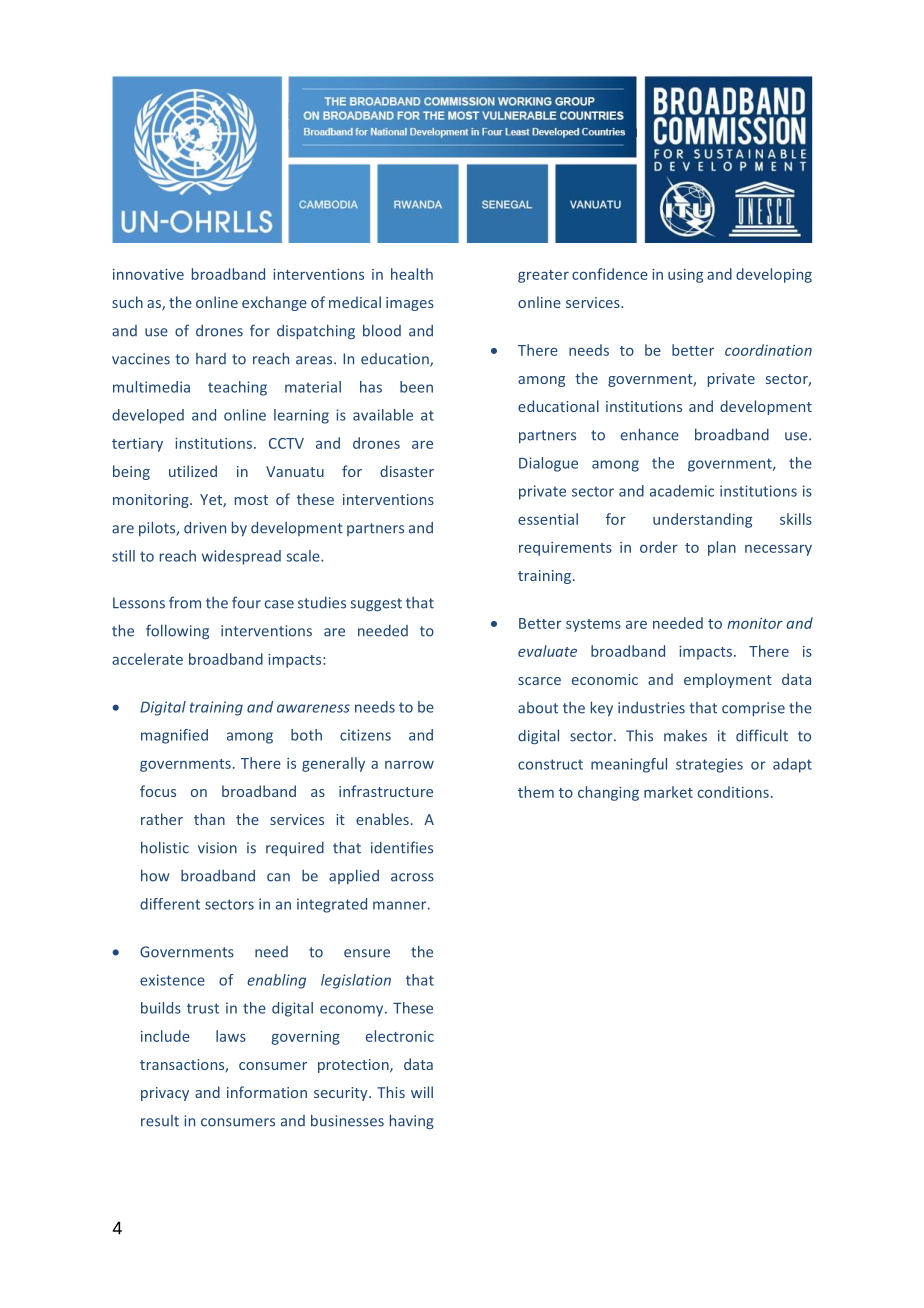 Image resolution: width=924 pixels, height=1308 pixels. Describe the element at coordinates (174, 736) in the page. I see `magnified` at that location.
